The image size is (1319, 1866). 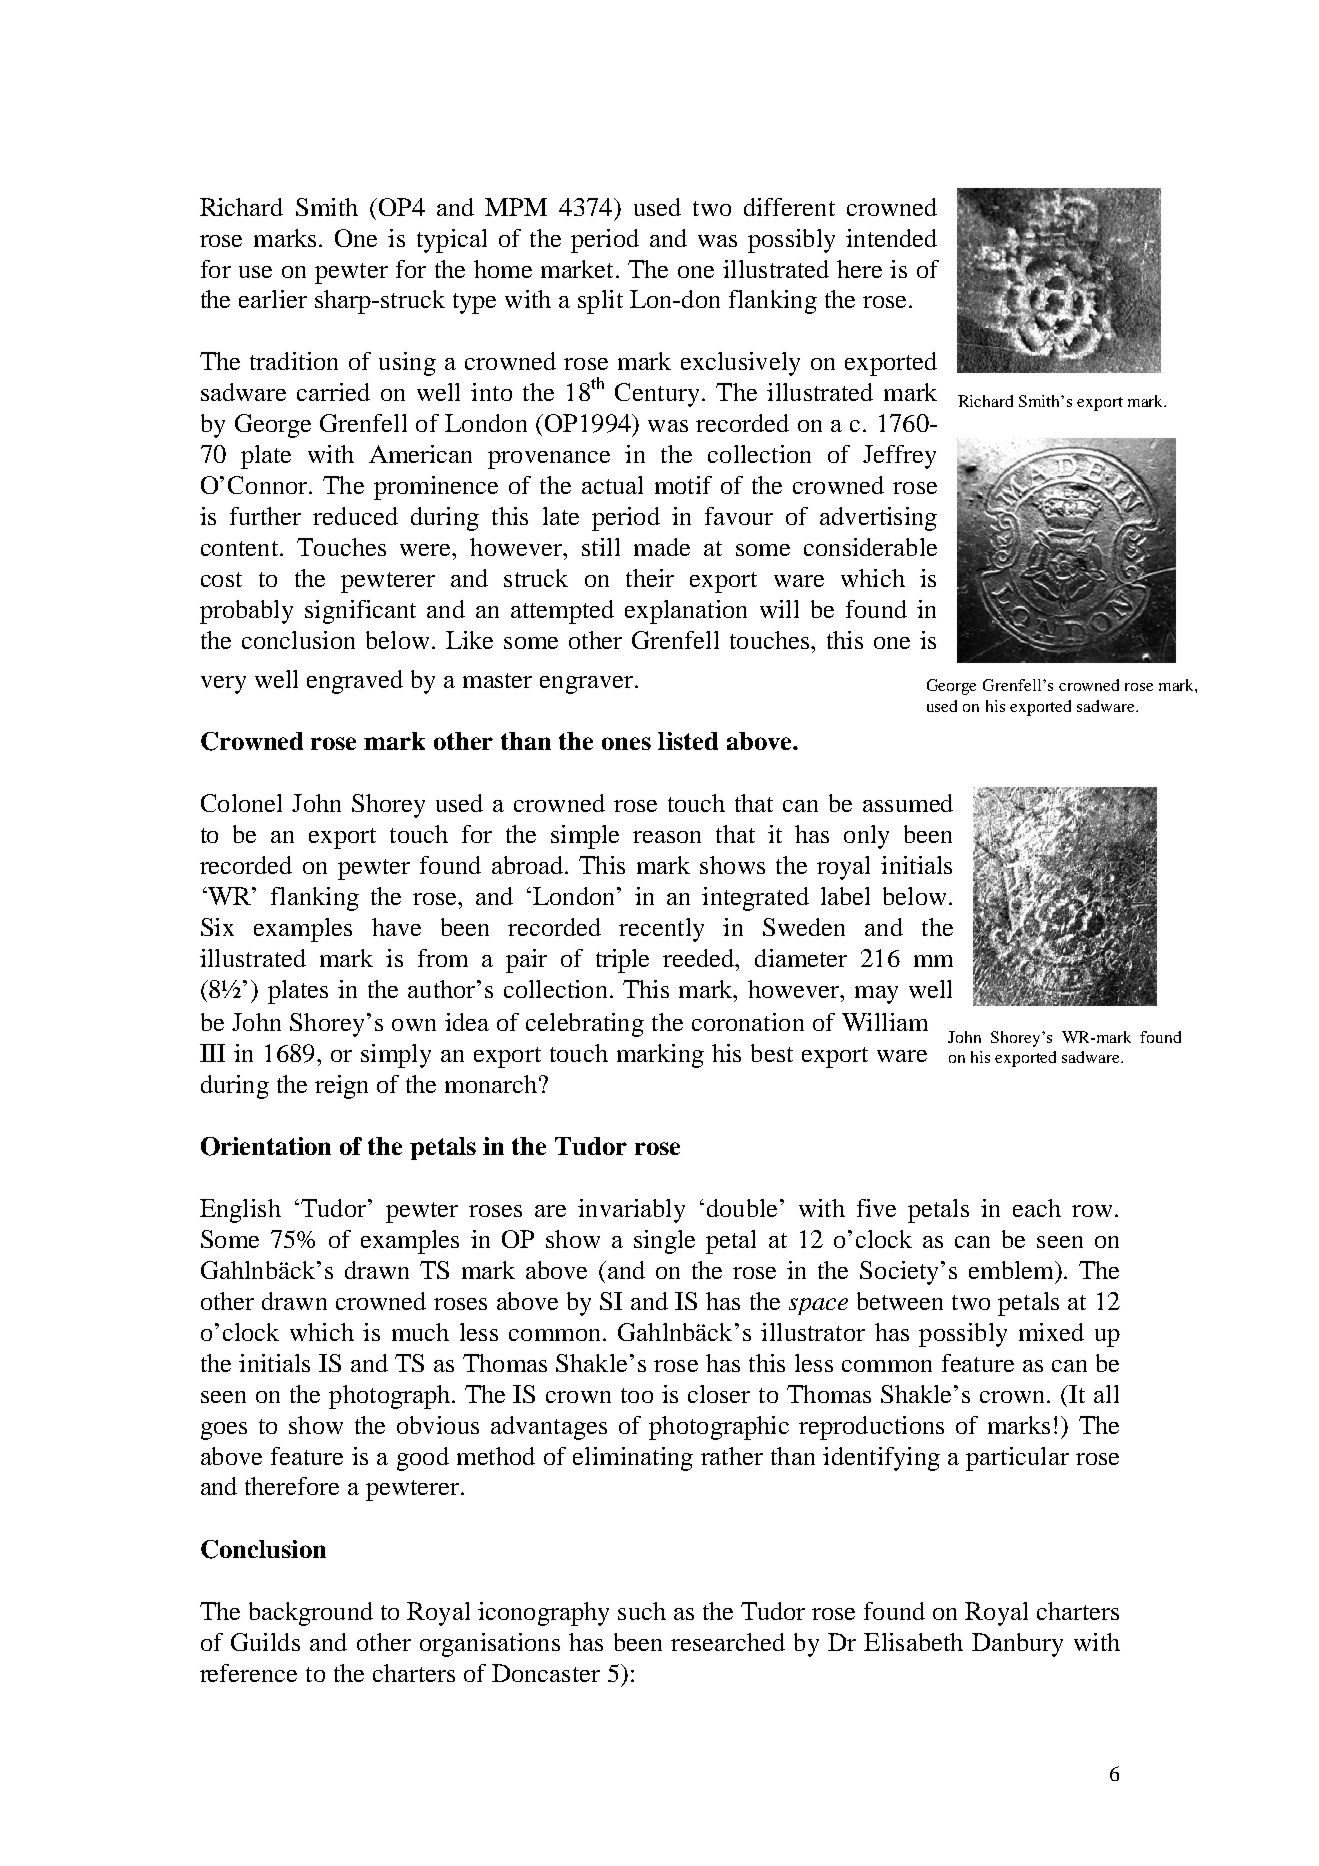 I want to click on background, so click(x=311, y=1614).
